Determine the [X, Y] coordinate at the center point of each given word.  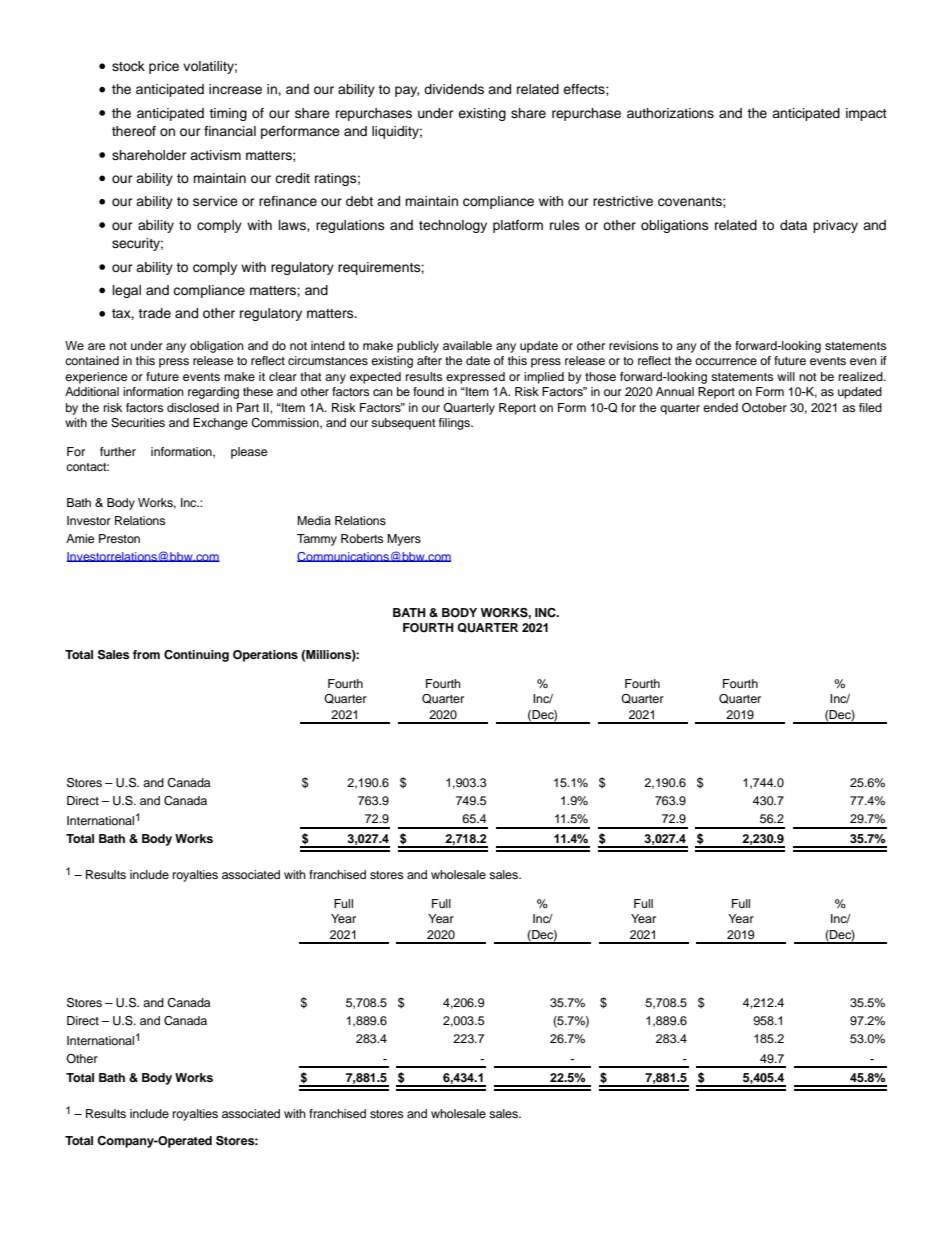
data [793, 225]
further [118, 451]
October [764, 408]
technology [453, 226]
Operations [265, 656]
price [164, 67]
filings [455, 424]
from [146, 654]
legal [127, 291]
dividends [454, 89]
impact [866, 114]
